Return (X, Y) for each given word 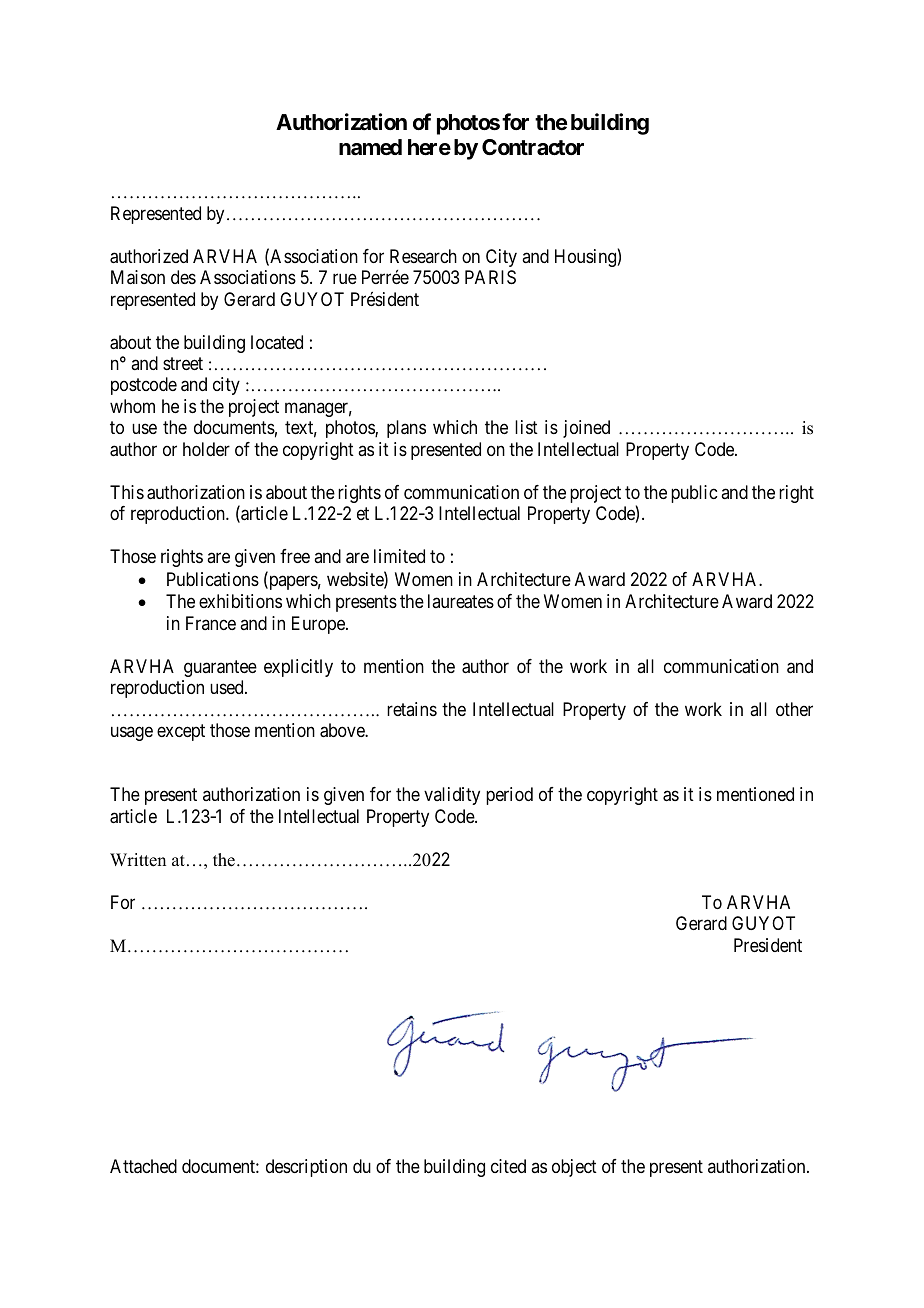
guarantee (220, 668)
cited (508, 1166)
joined (586, 429)
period (509, 796)
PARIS (490, 277)
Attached (143, 1166)
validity (452, 796)
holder (206, 449)
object (574, 1168)
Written (138, 860)
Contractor (533, 147)
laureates (461, 601)
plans (406, 429)
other (794, 709)
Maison (138, 277)
